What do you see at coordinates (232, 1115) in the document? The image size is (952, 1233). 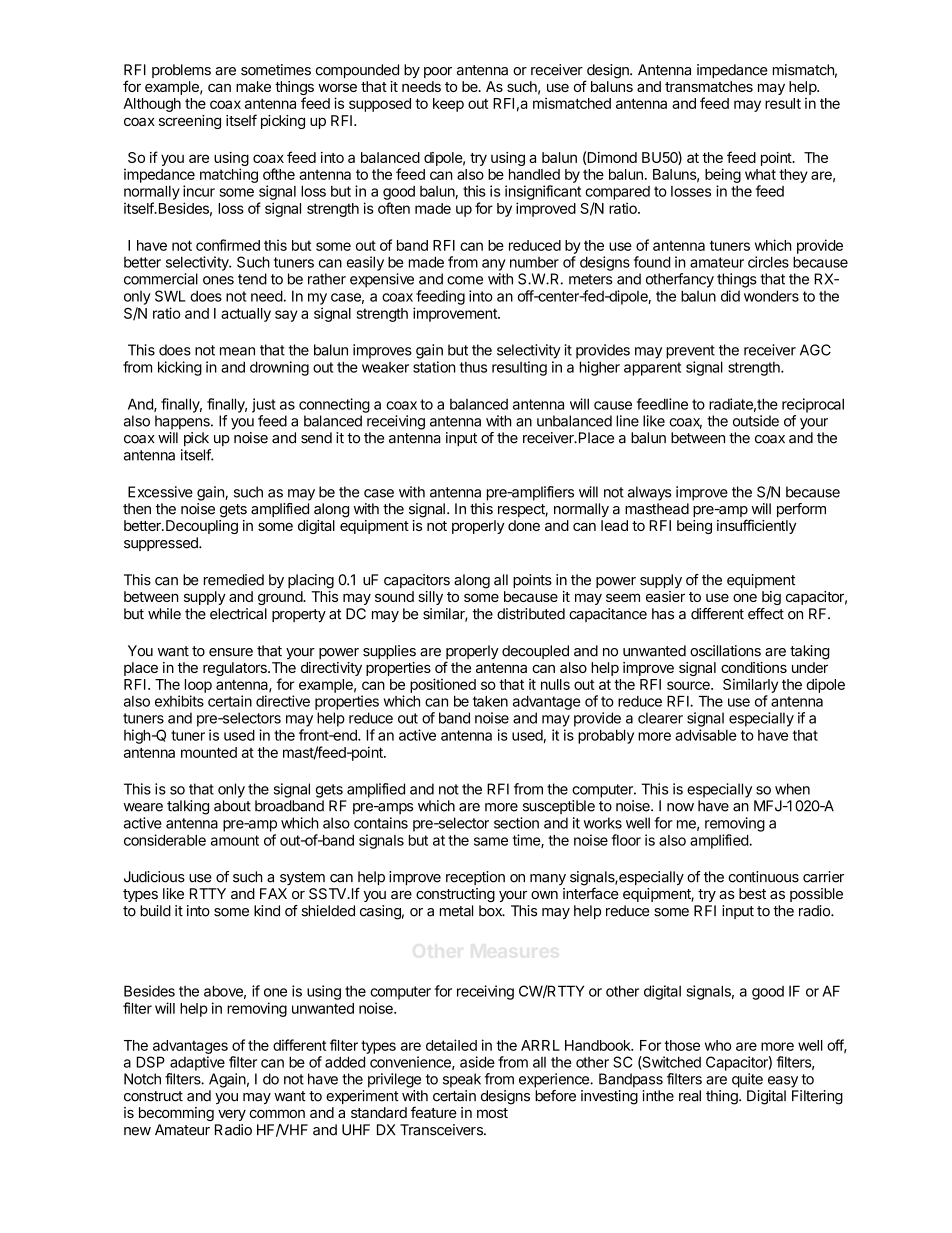 I see `very` at bounding box center [232, 1115].
